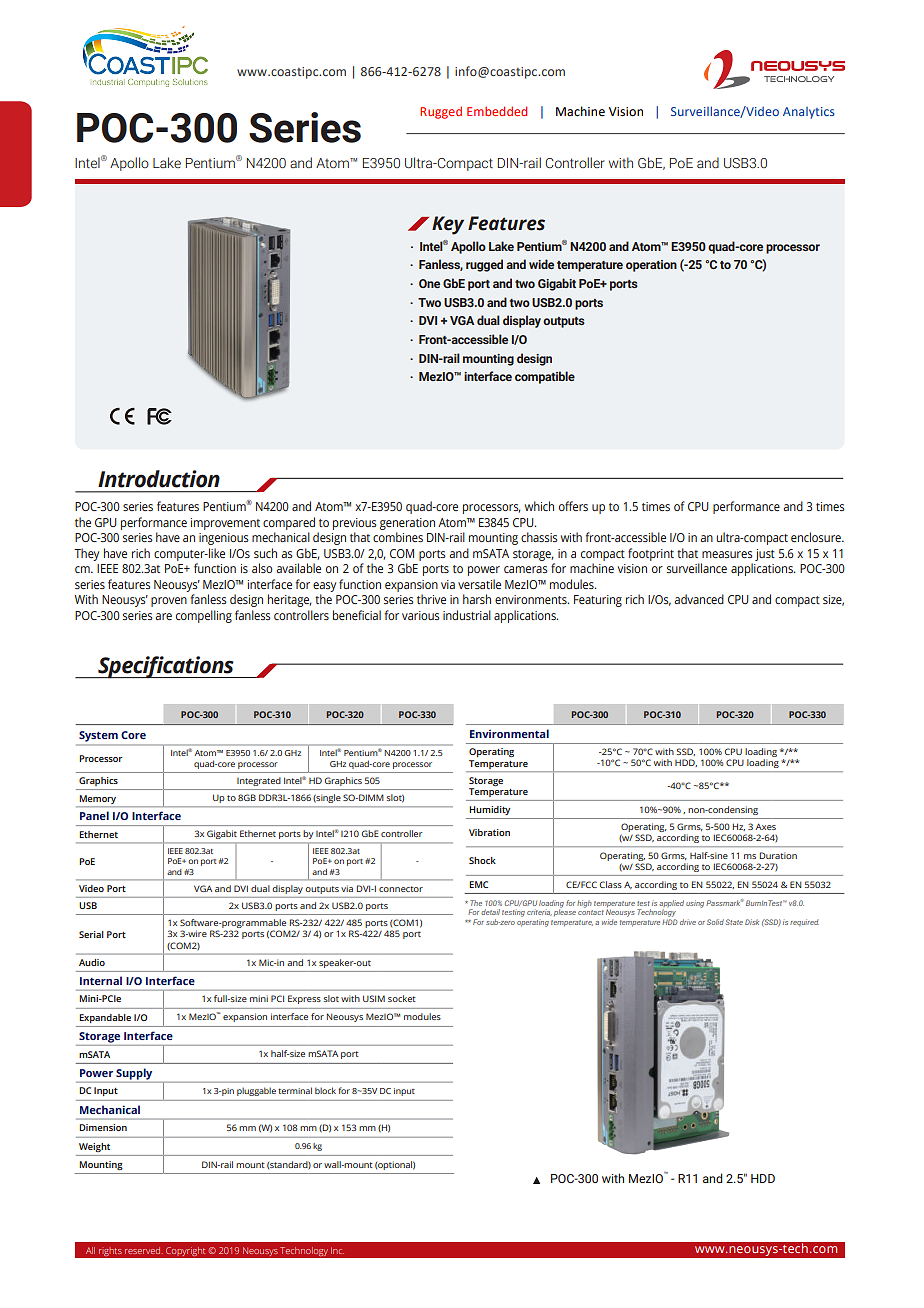 This screenshot has width=924, height=1308. I want to click on Duration, so click(778, 855).
